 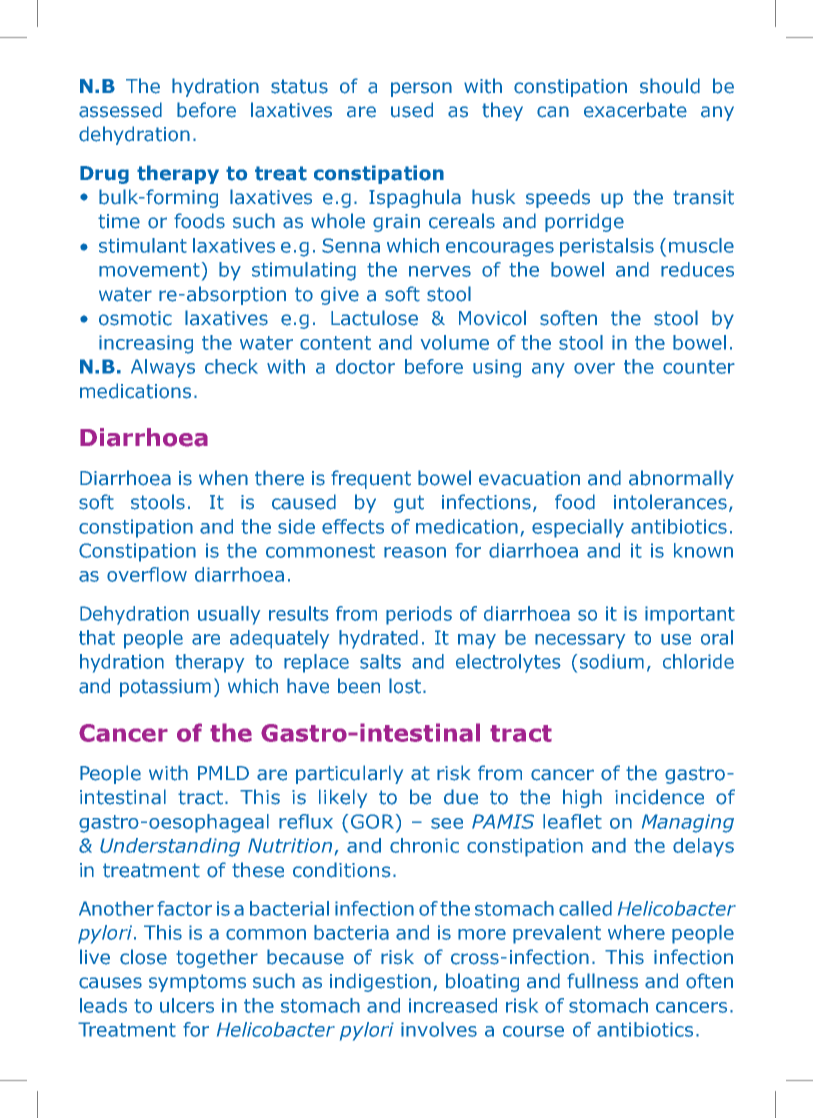 What do you see at coordinates (187, 1005) in the document?
I see `ulcers` at bounding box center [187, 1005].
